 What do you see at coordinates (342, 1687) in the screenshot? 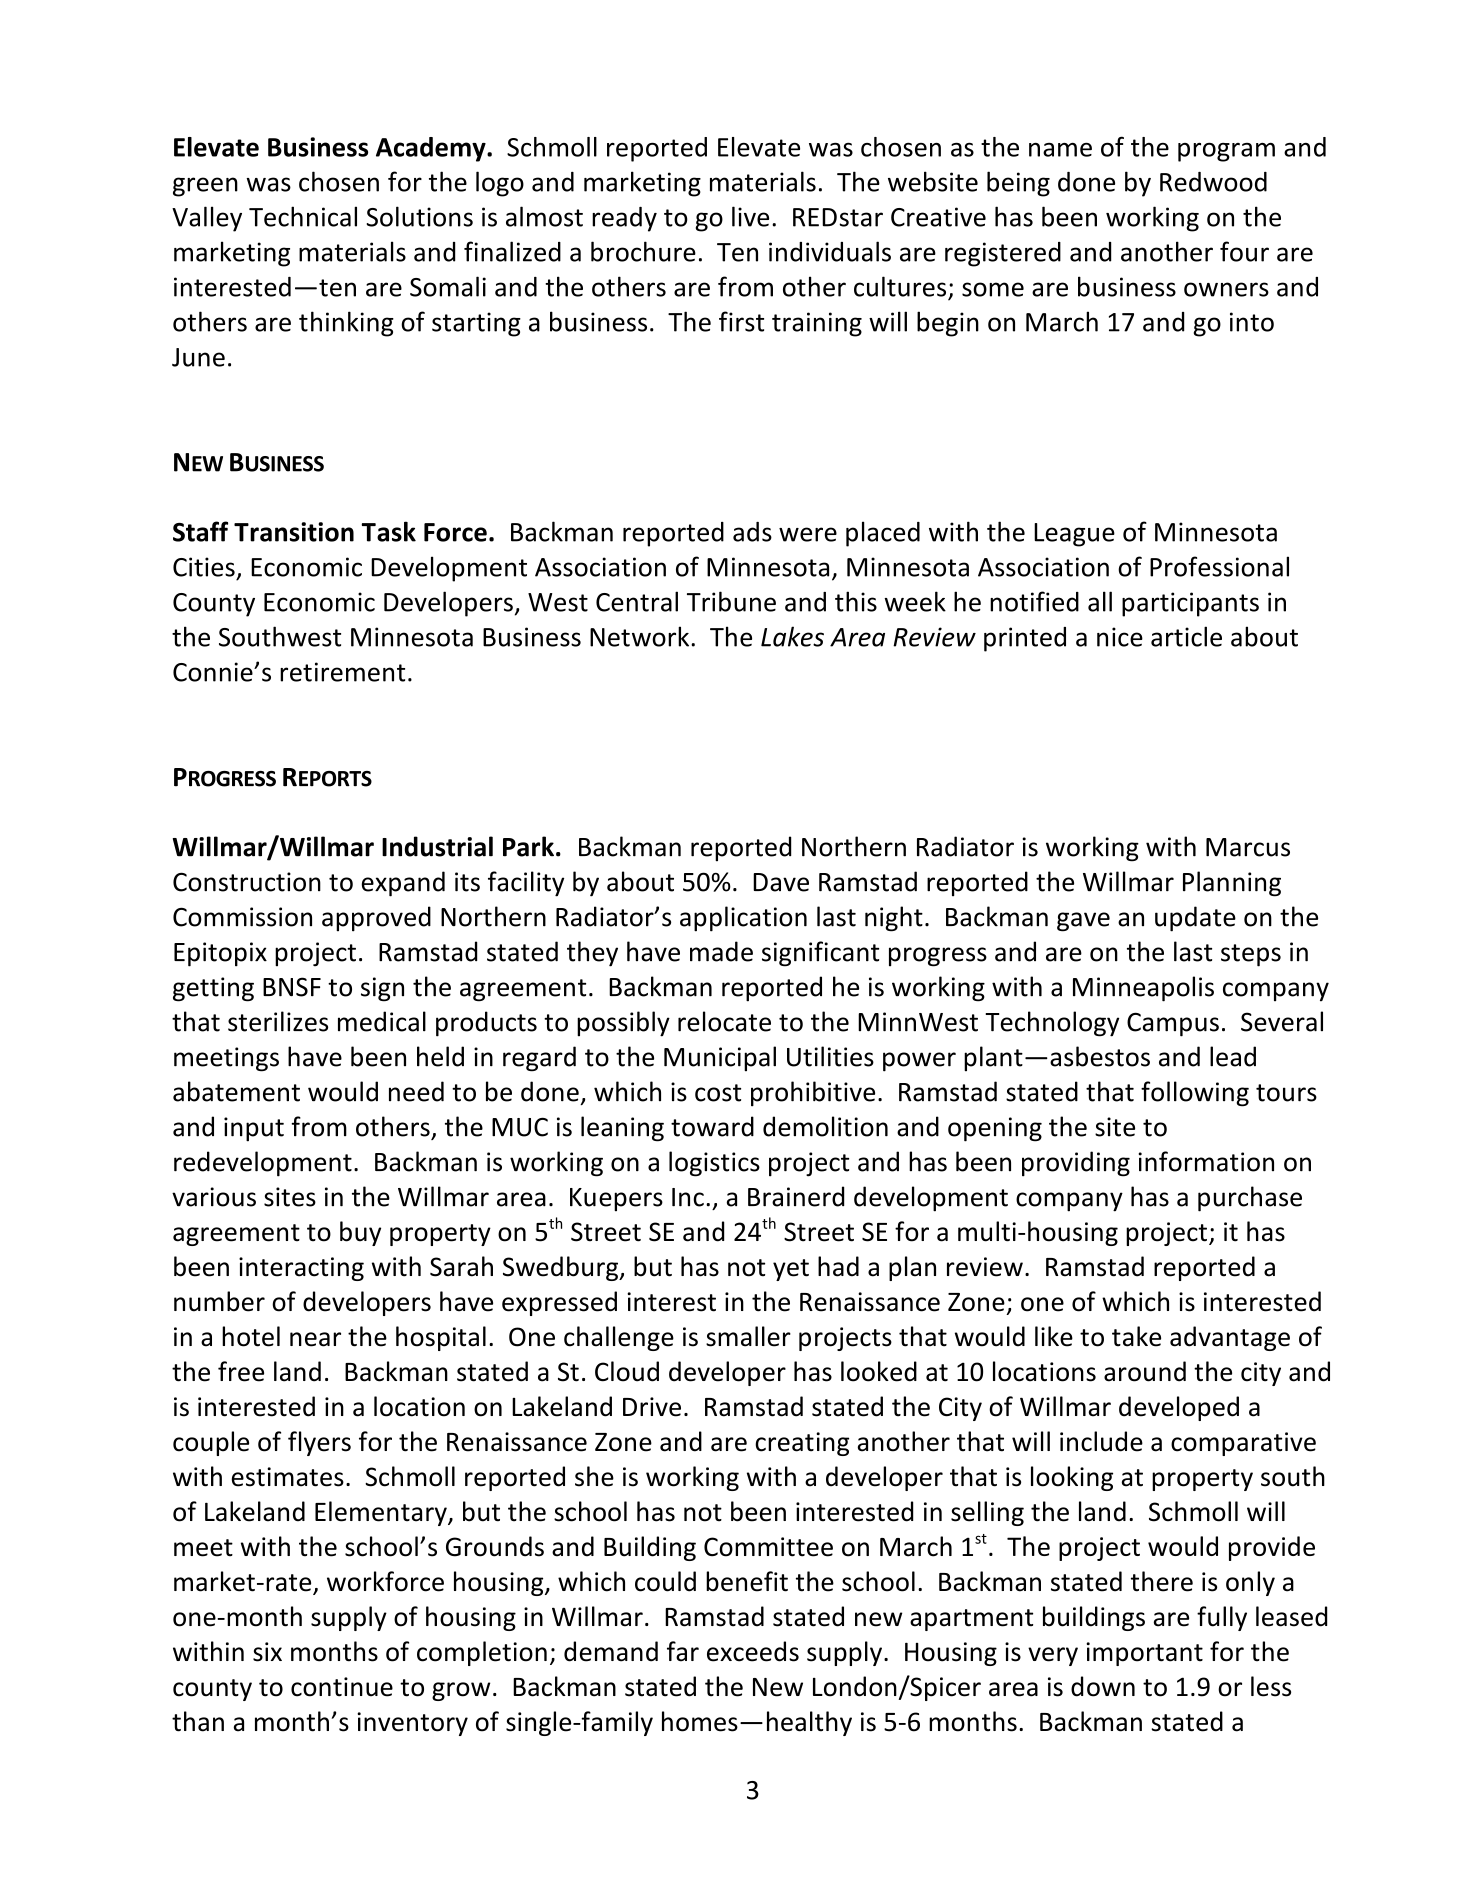
I see `continue` at bounding box center [342, 1687].
